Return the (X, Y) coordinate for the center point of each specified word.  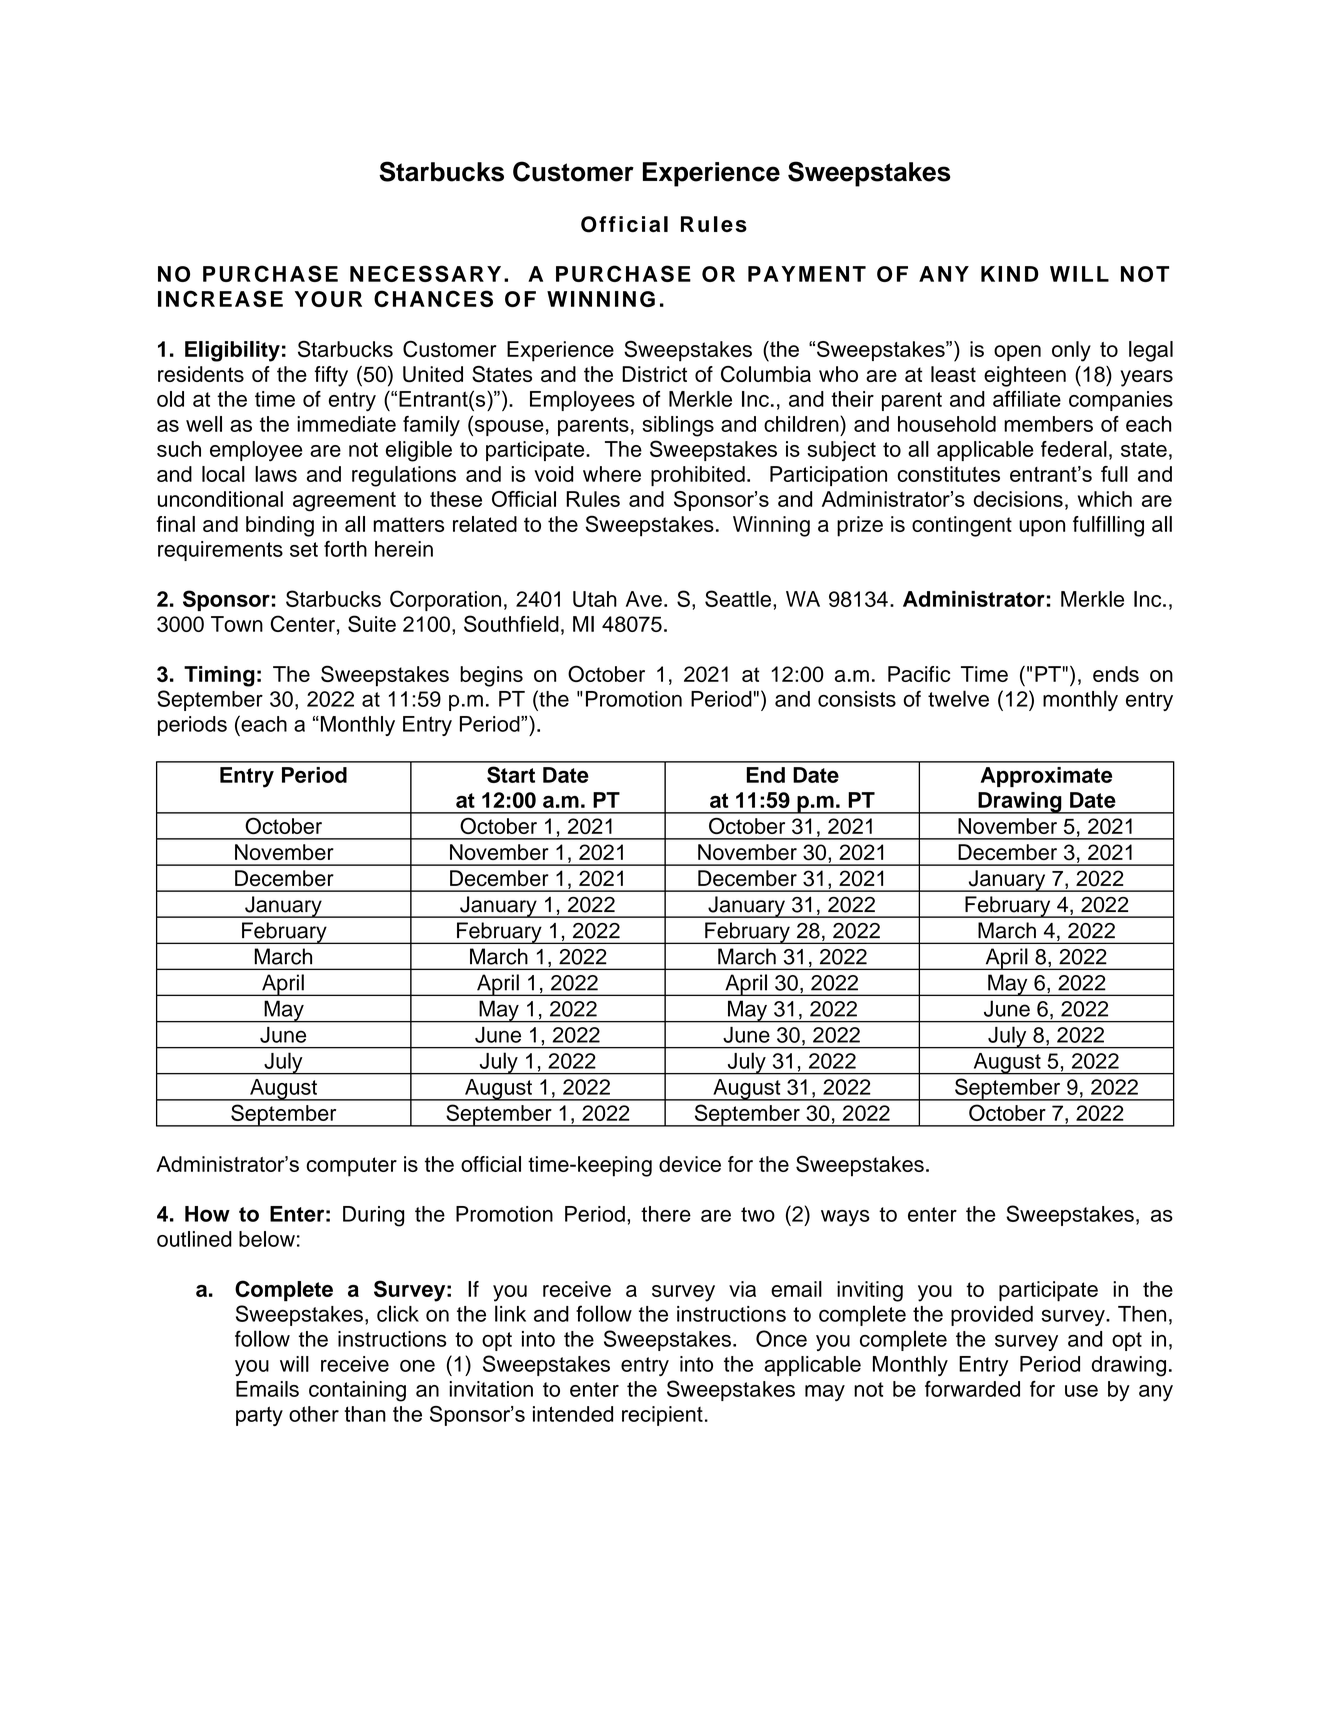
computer (351, 1167)
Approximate (1046, 777)
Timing (219, 676)
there (666, 1214)
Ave (644, 599)
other (314, 1414)
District (654, 374)
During (373, 1216)
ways (845, 1218)
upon (1042, 528)
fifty (331, 376)
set (304, 549)
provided (992, 1316)
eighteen (1025, 376)
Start (511, 774)
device (690, 1164)
